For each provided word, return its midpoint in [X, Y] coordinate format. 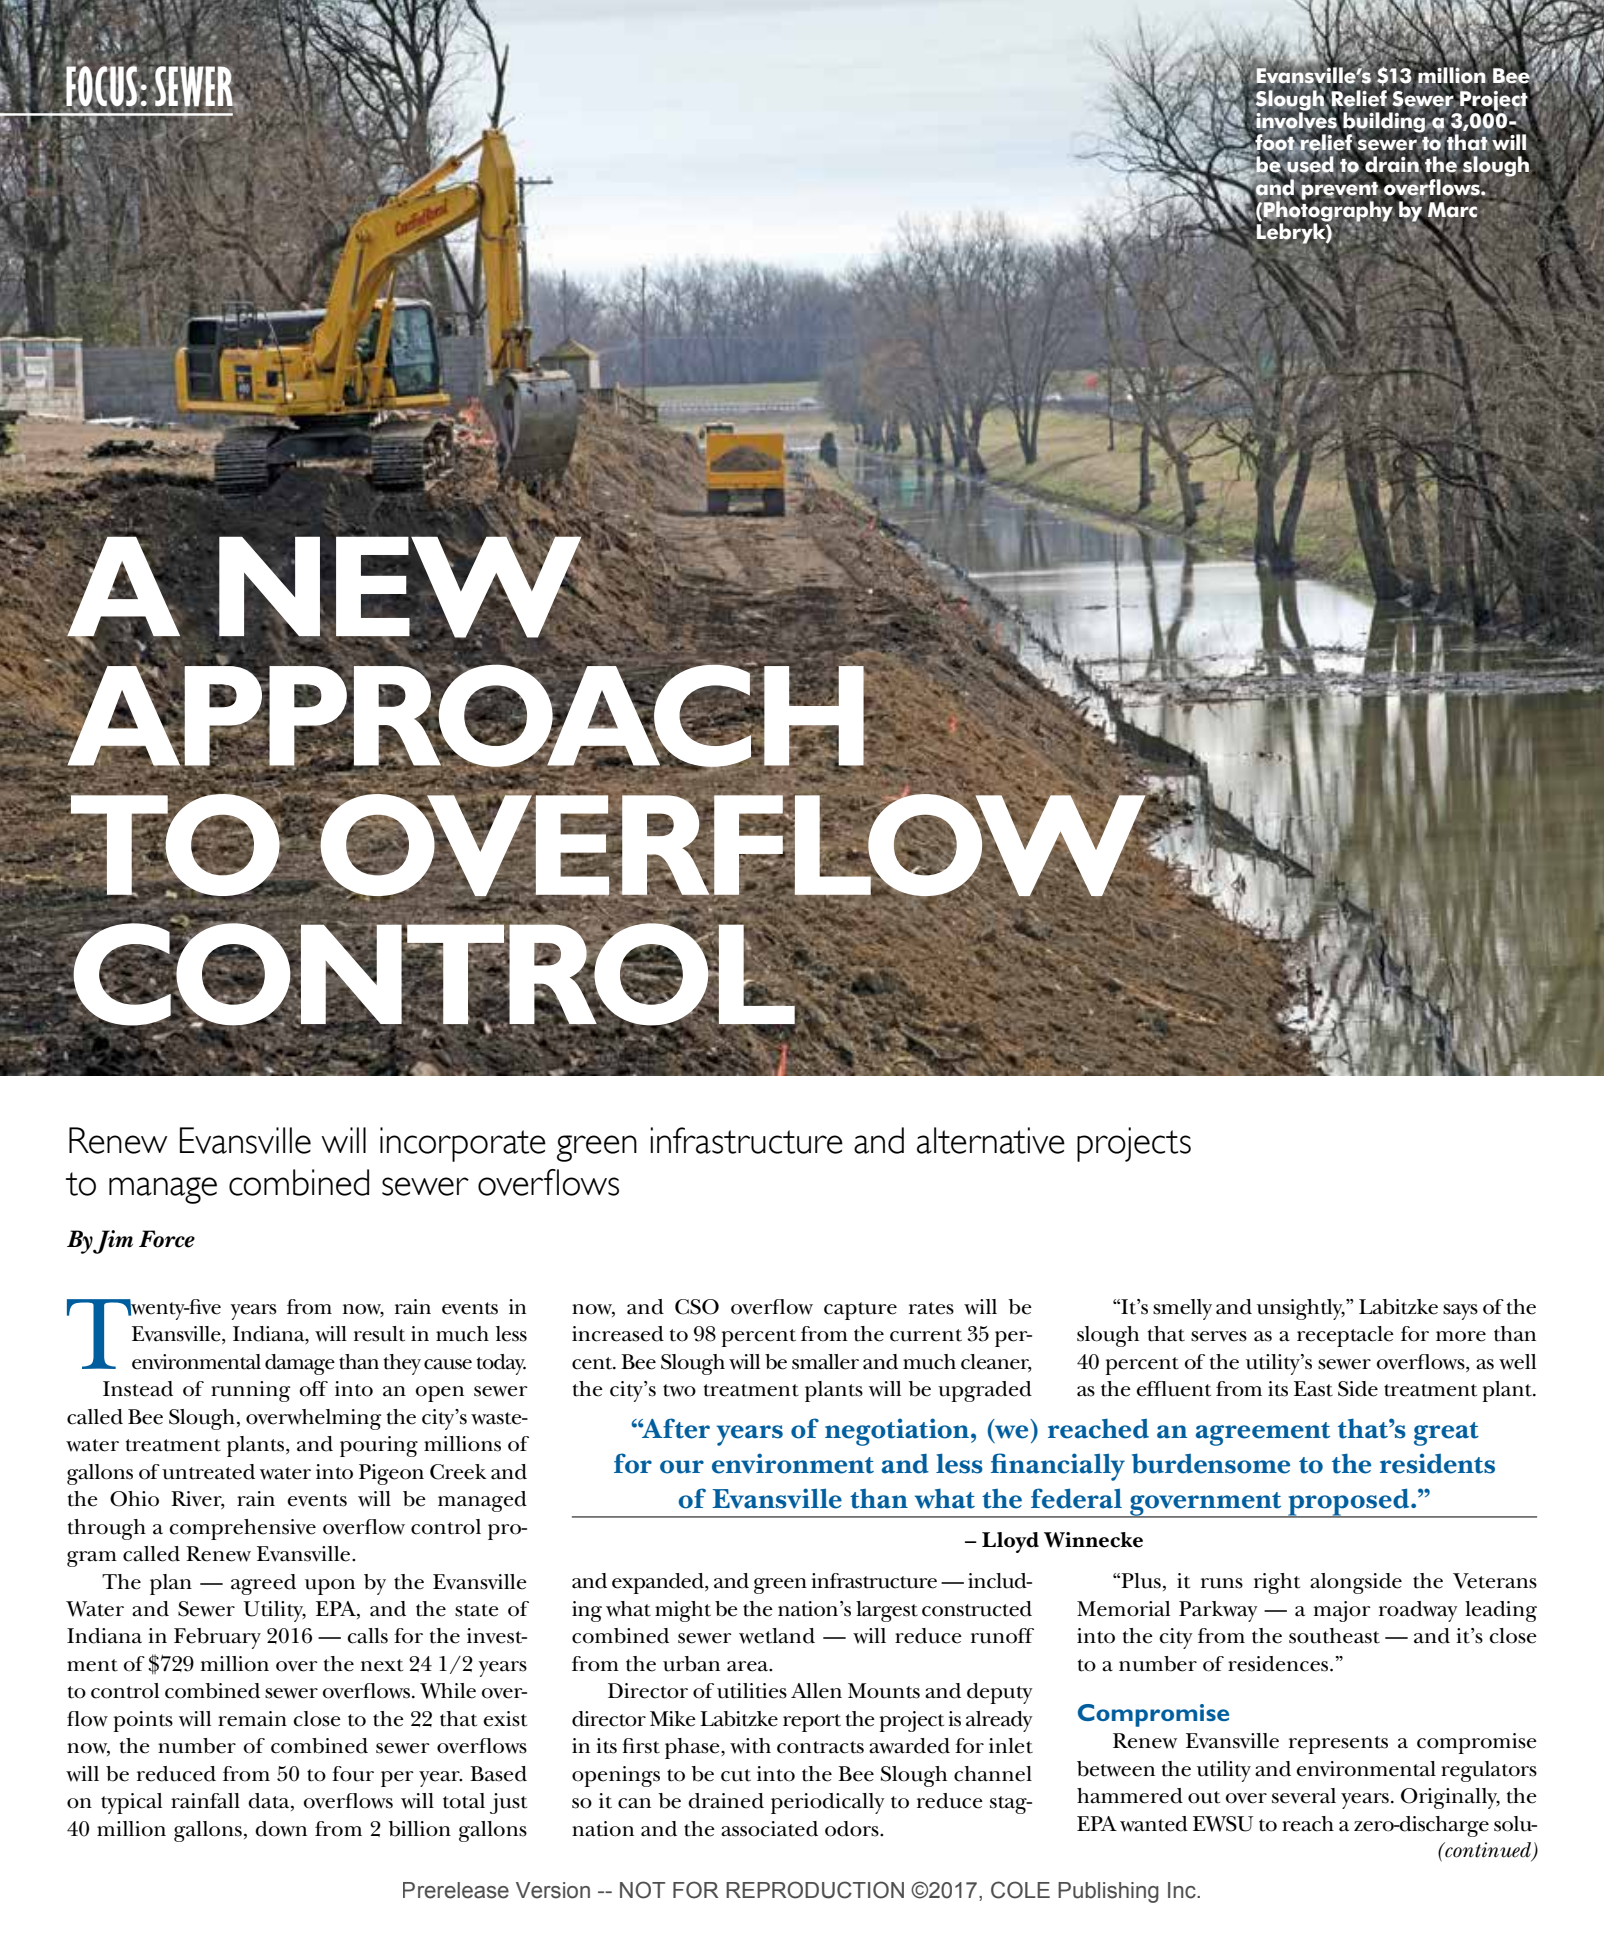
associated [769, 1829]
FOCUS [102, 86]
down [281, 1829]
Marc [1453, 211]
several [1304, 1796]
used [1309, 164]
